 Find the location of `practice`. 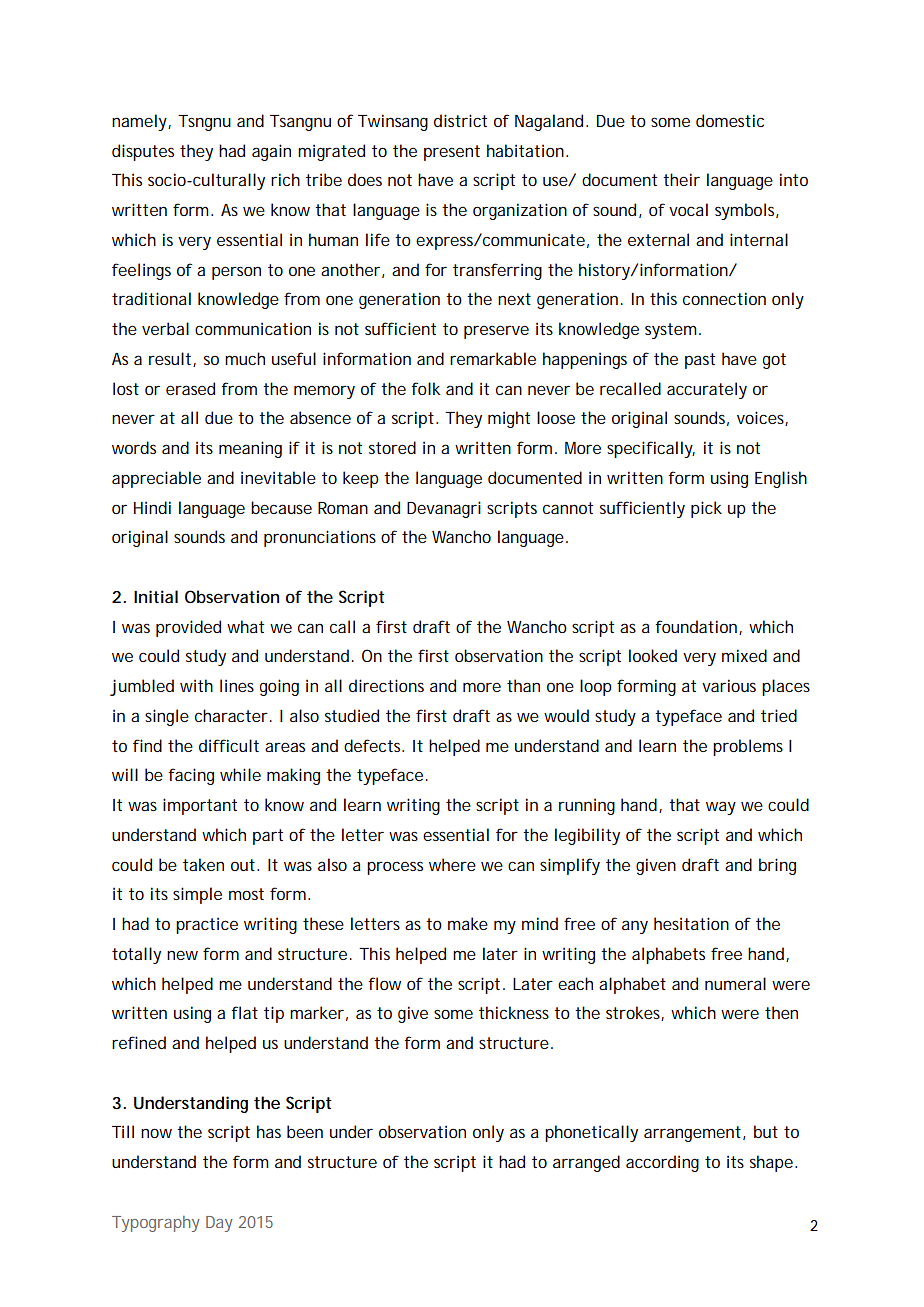

practice is located at coordinates (207, 925).
